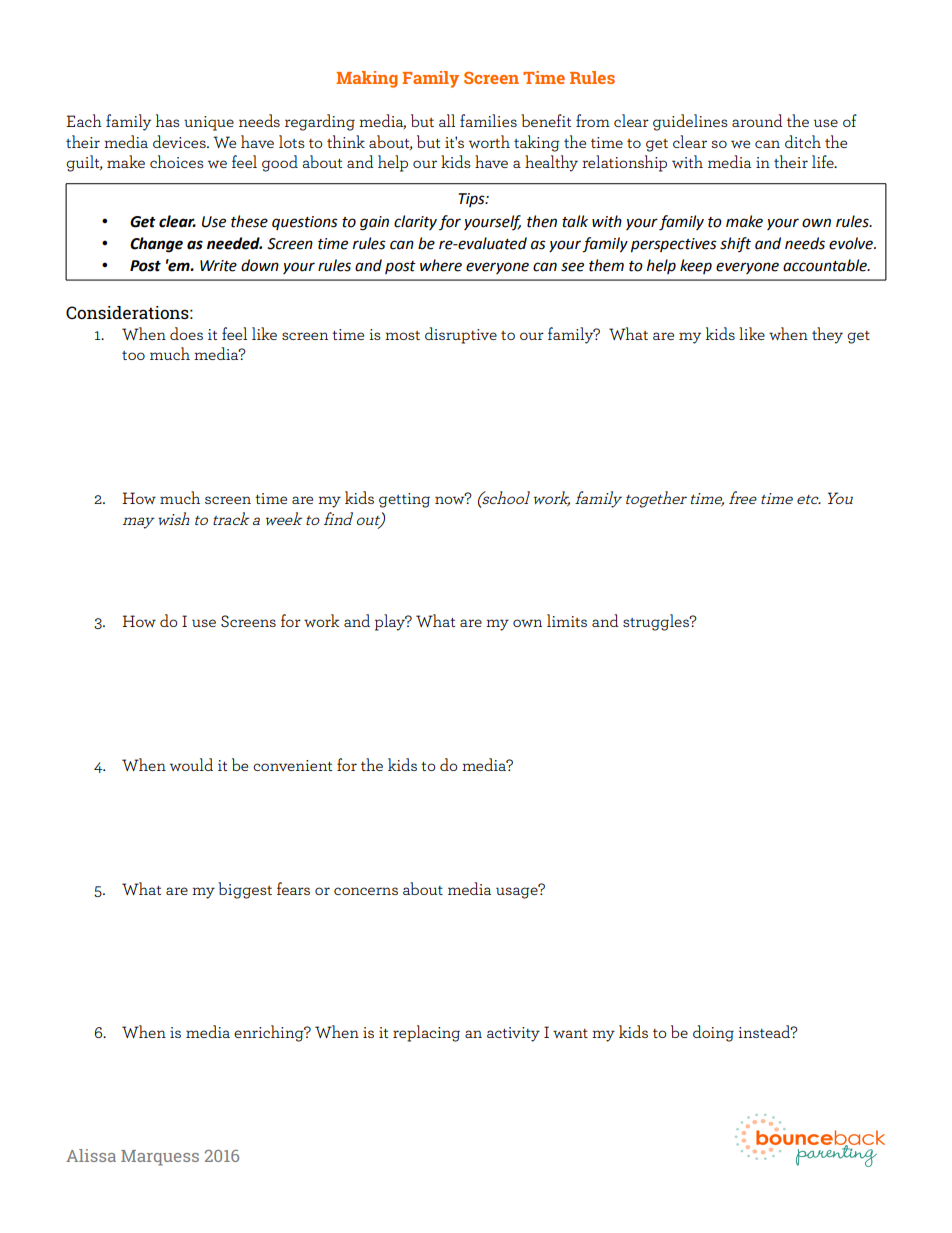 The width and height of the screenshot is (952, 1233). Describe the element at coordinates (827, 335) in the screenshot. I see `they` at that location.
